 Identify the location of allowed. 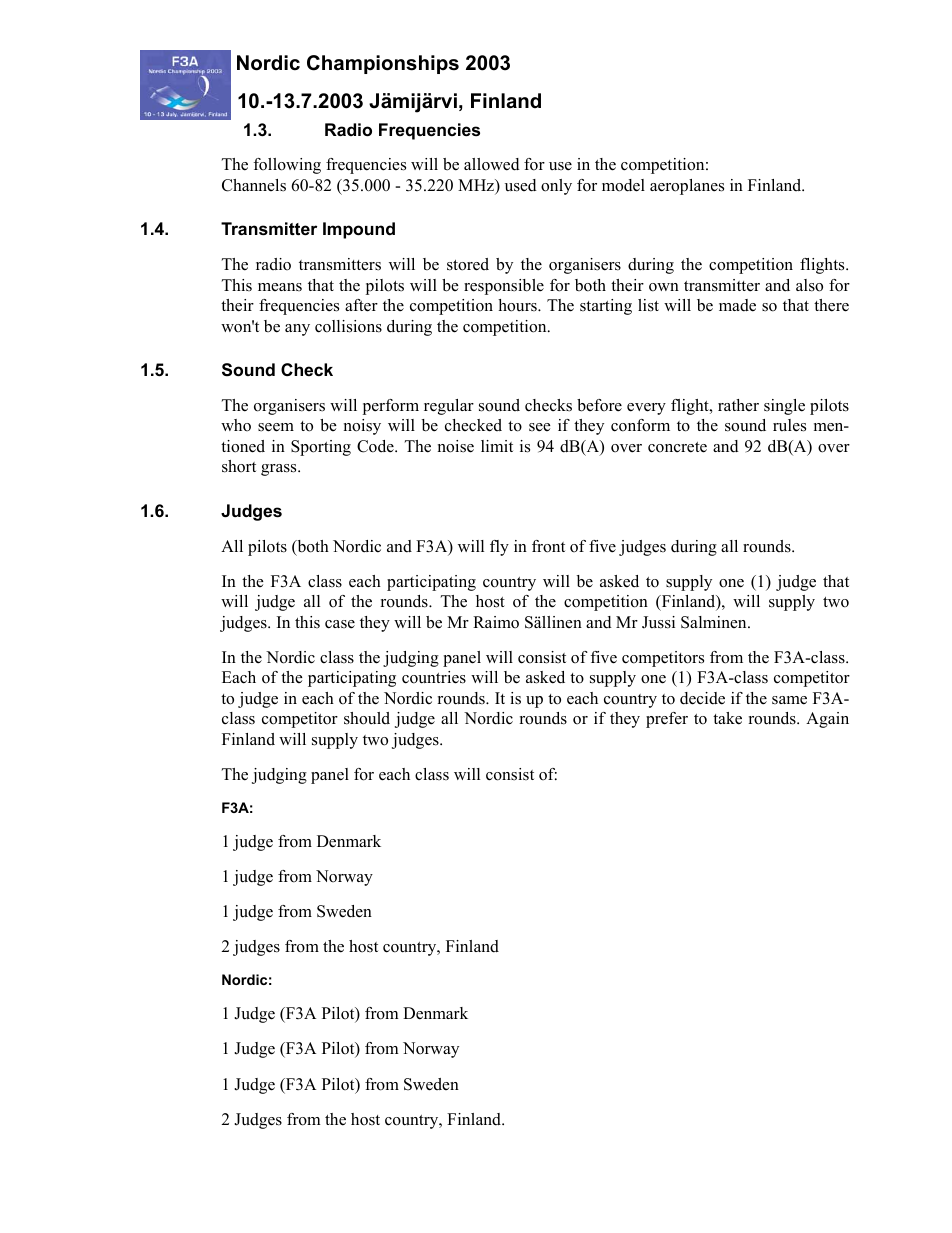
(492, 164).
